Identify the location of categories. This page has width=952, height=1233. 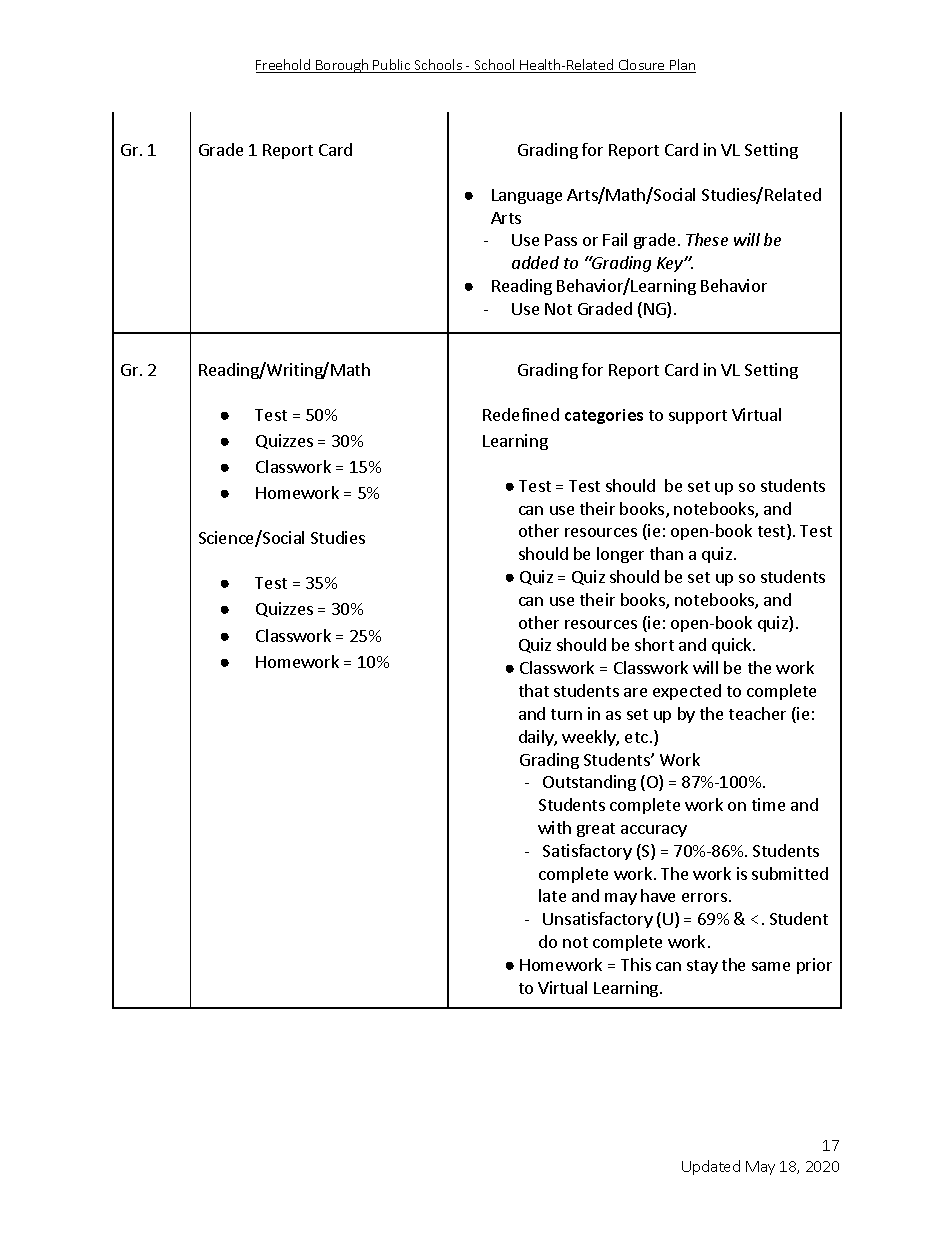
(604, 416).
